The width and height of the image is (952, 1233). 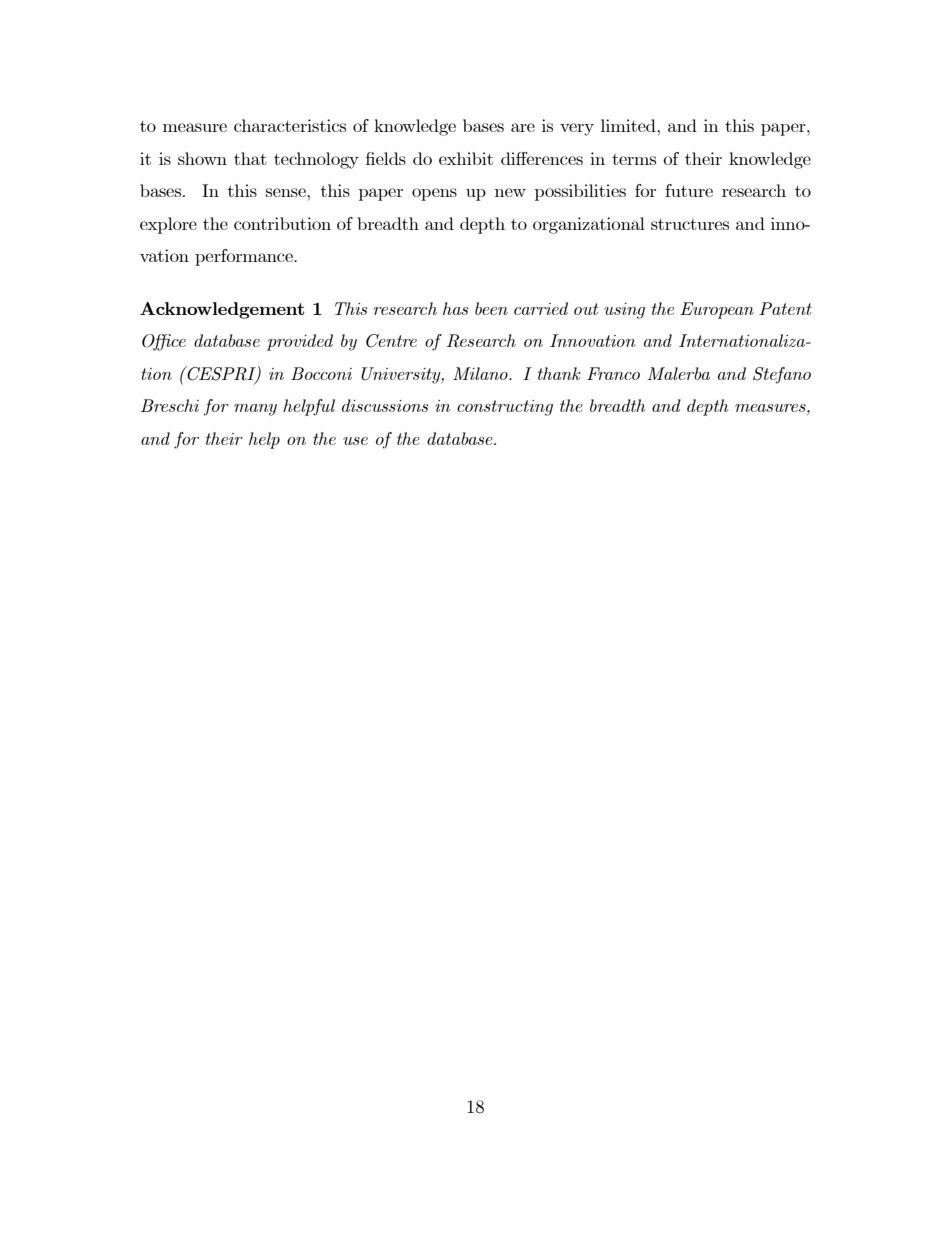 I want to click on has, so click(x=455, y=308).
